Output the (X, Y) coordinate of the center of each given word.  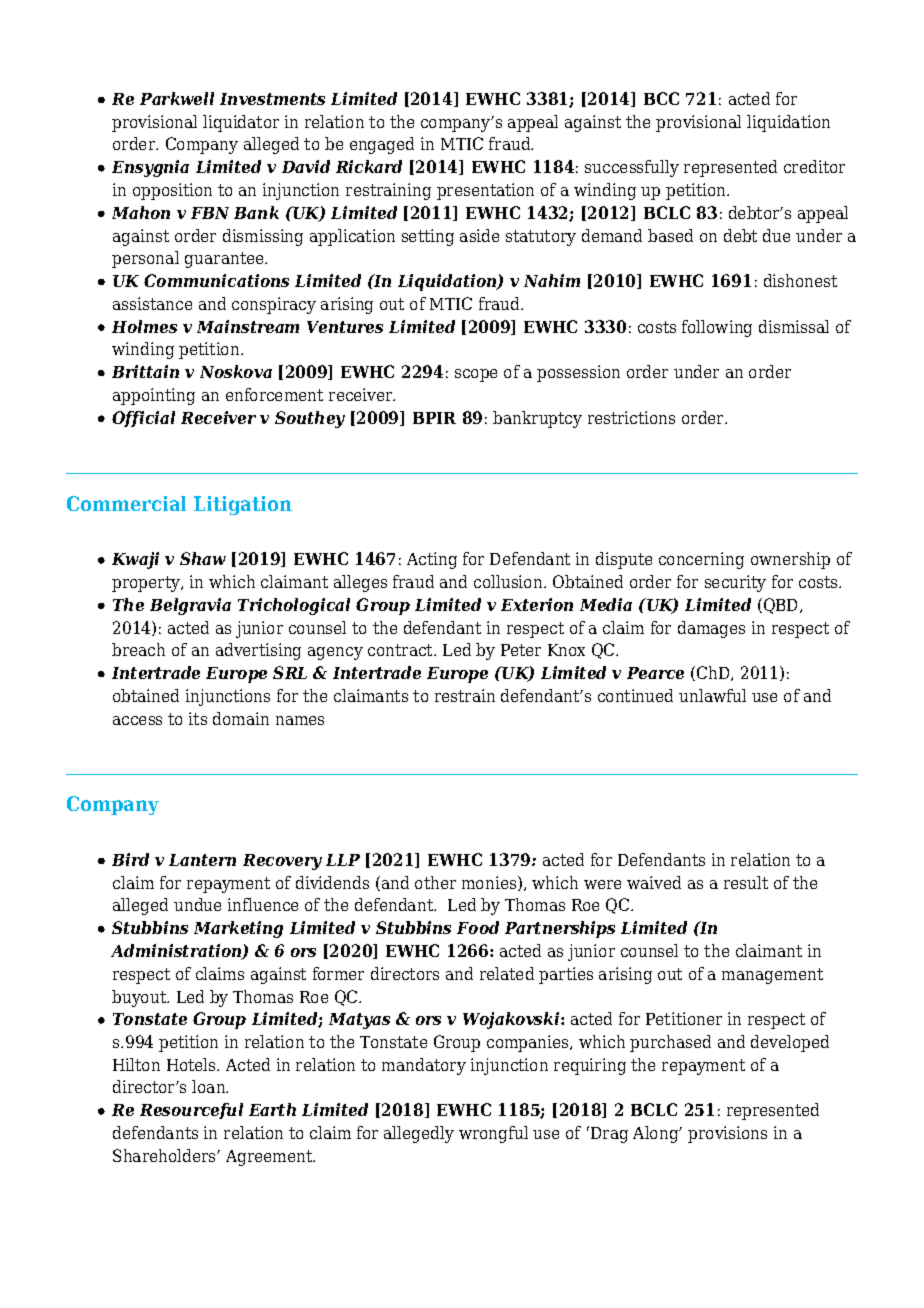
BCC (661, 98)
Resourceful (191, 1111)
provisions (727, 1134)
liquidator (241, 123)
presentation (485, 191)
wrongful (493, 1134)
